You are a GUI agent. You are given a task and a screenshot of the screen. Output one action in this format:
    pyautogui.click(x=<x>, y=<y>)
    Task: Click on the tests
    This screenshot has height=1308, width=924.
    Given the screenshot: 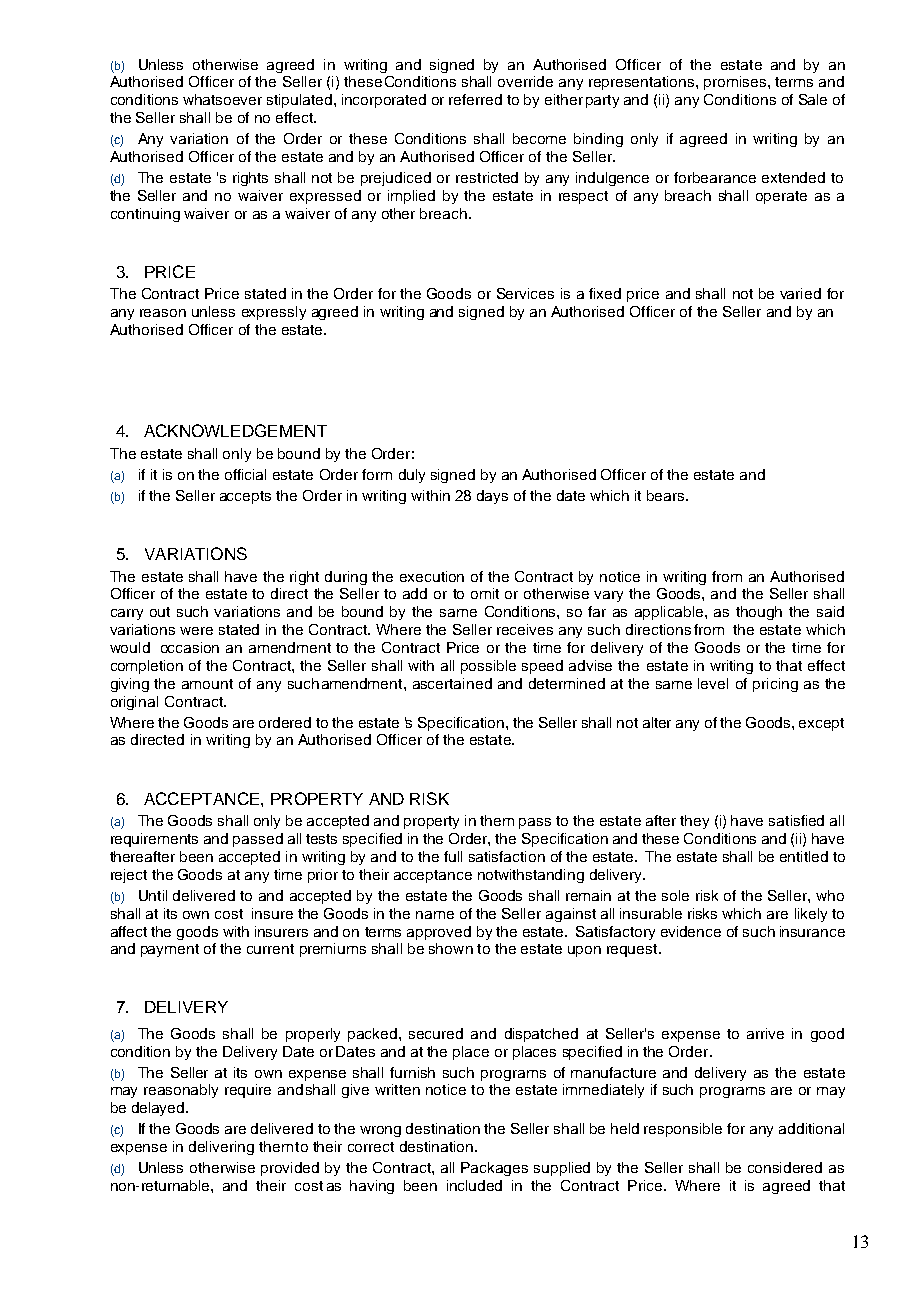 What is the action you would take?
    pyautogui.click(x=321, y=839)
